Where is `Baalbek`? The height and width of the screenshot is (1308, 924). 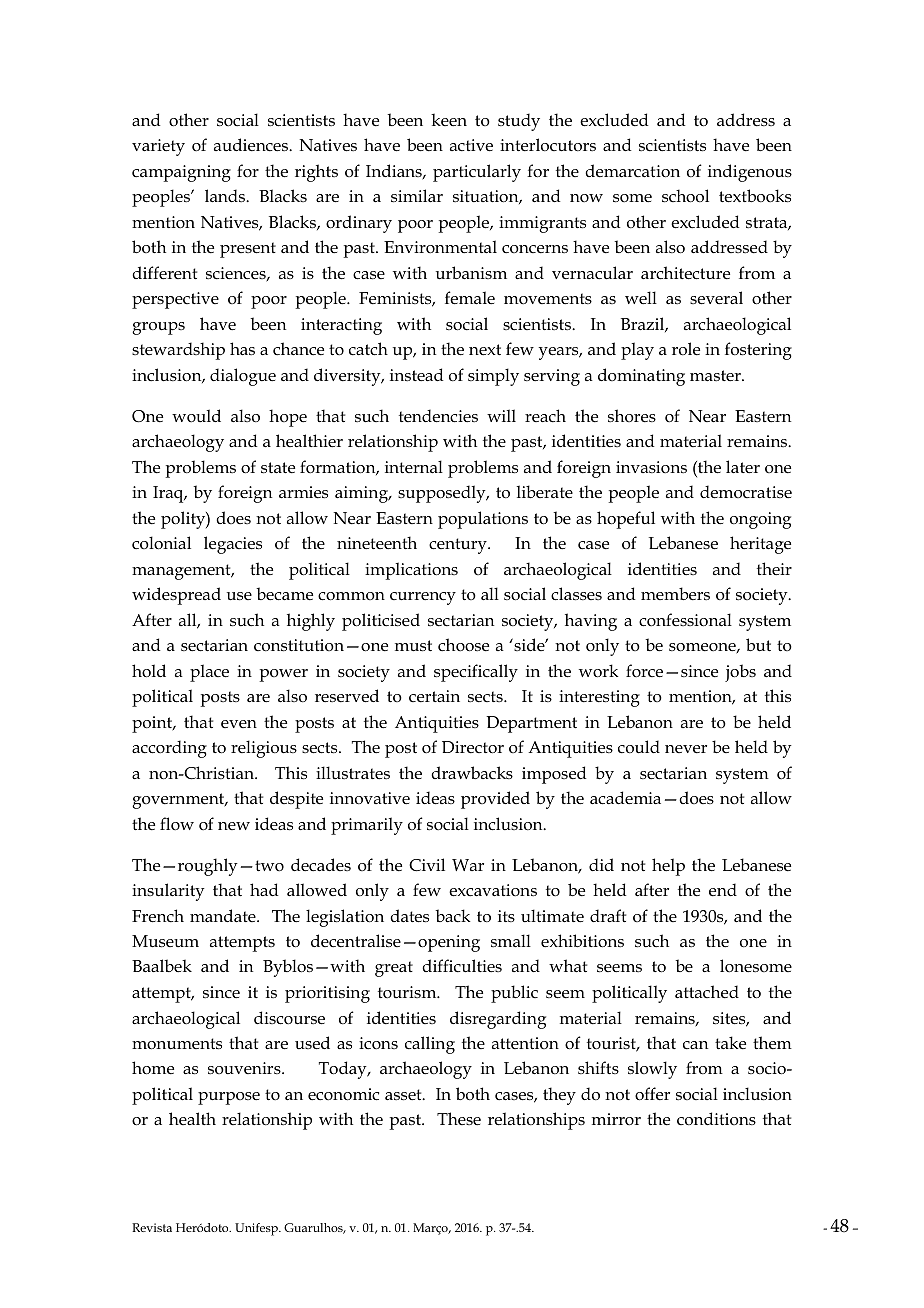
Baalbek is located at coordinates (162, 965).
